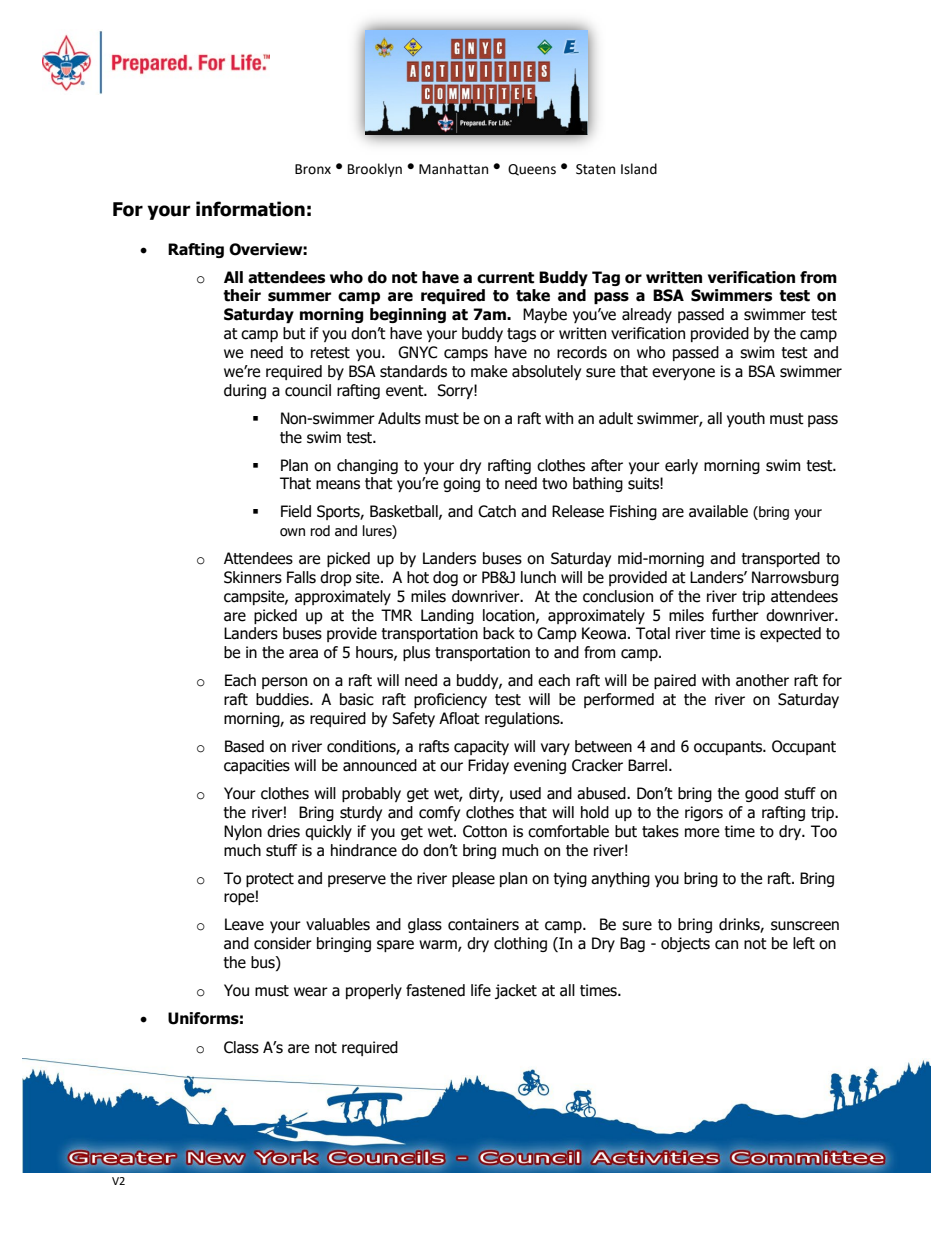 The width and height of the screenshot is (952, 1233). I want to click on Staten, so click(595, 169).
